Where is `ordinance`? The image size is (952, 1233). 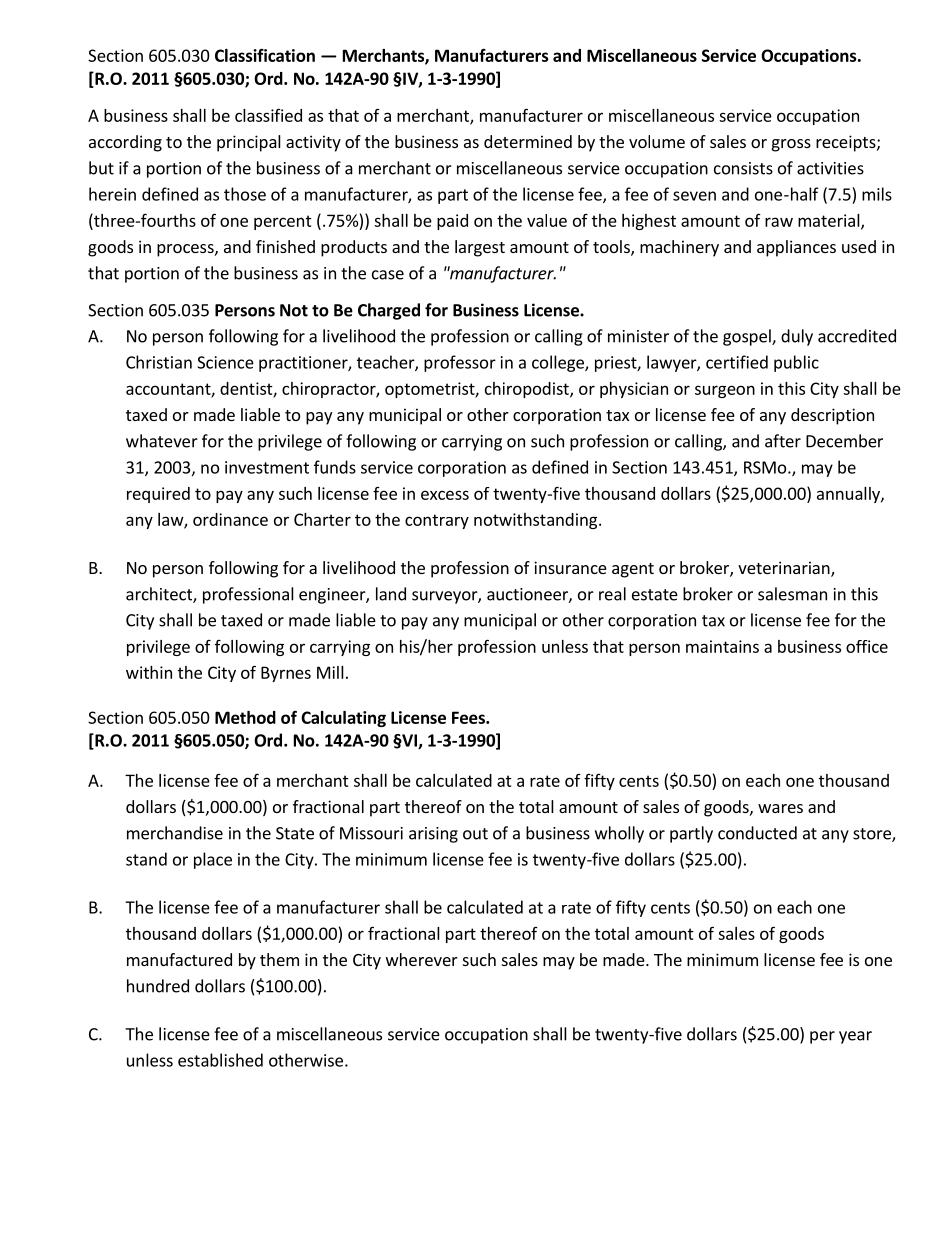
ordinance is located at coordinates (230, 519).
